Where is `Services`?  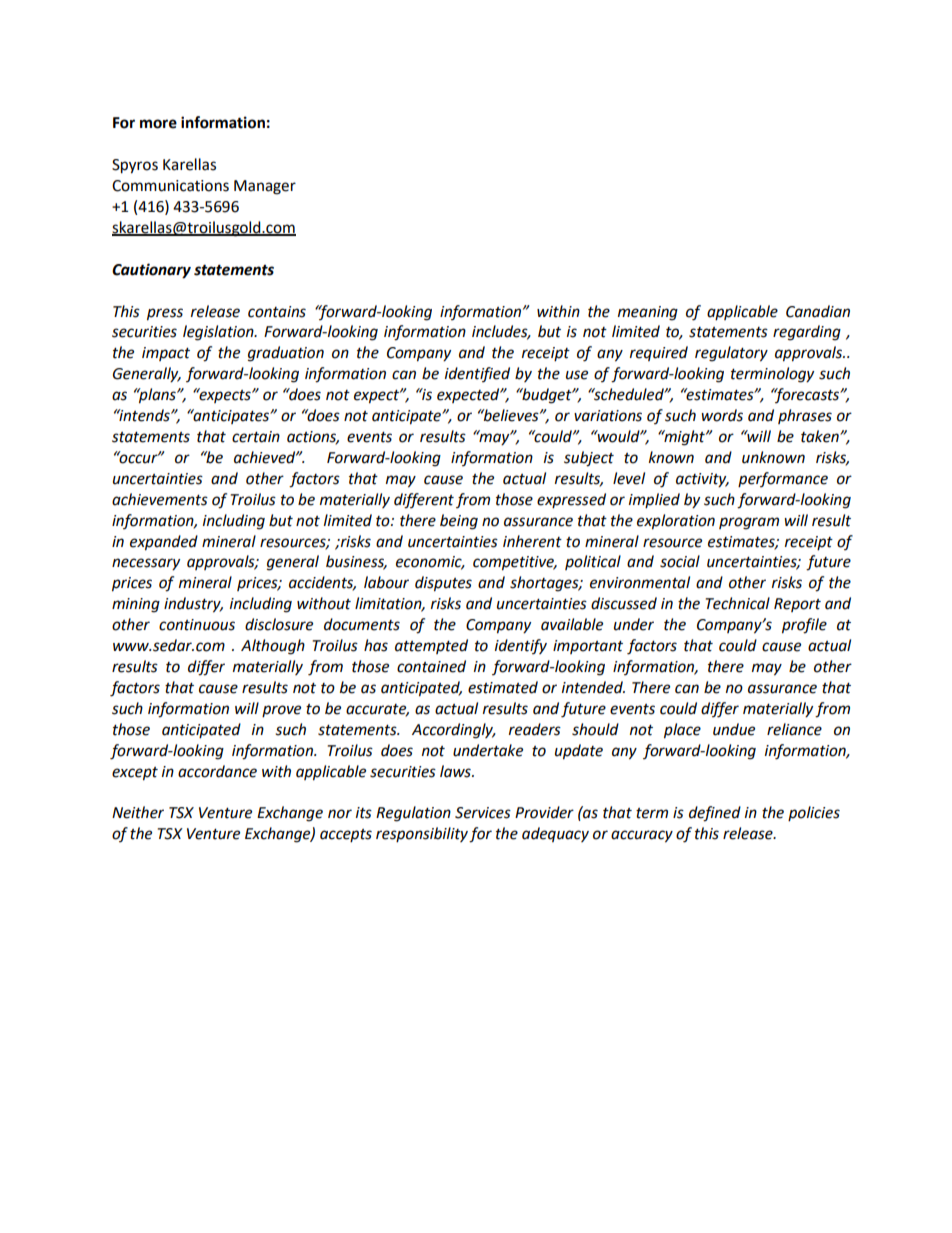
Services is located at coordinates (483, 813).
